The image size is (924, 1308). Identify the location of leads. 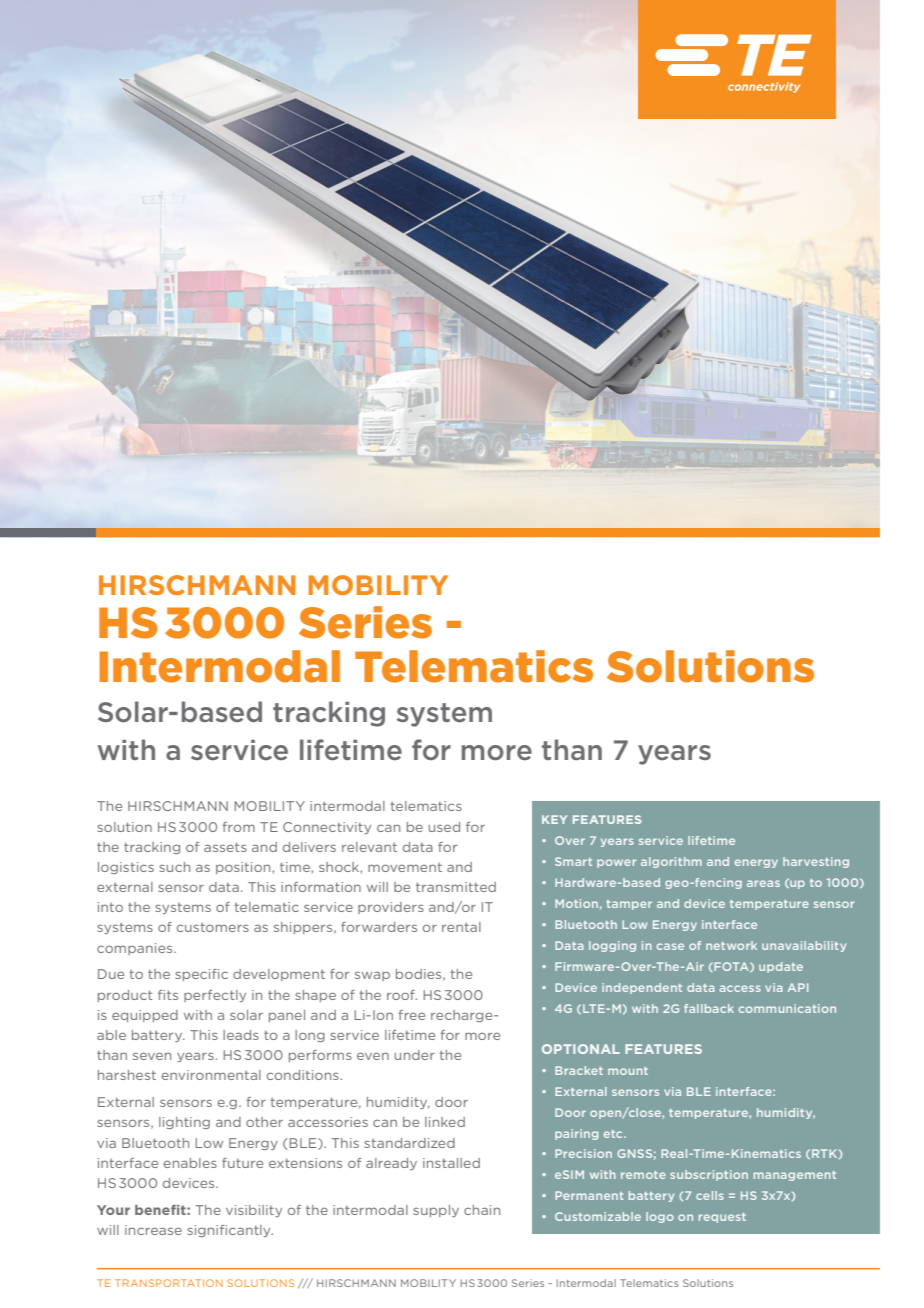
(241, 1035).
